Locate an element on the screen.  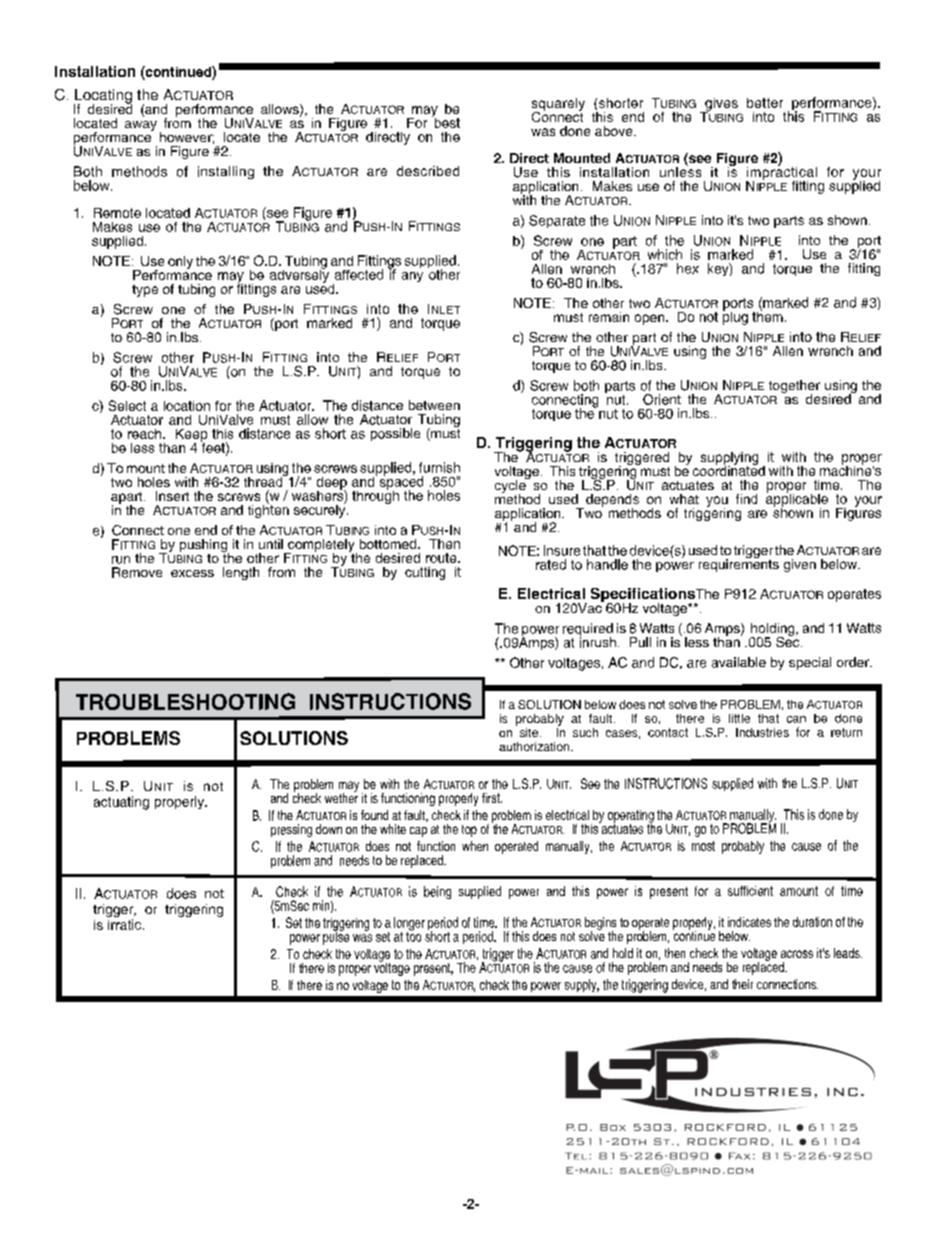
excess is located at coordinates (192, 573).
